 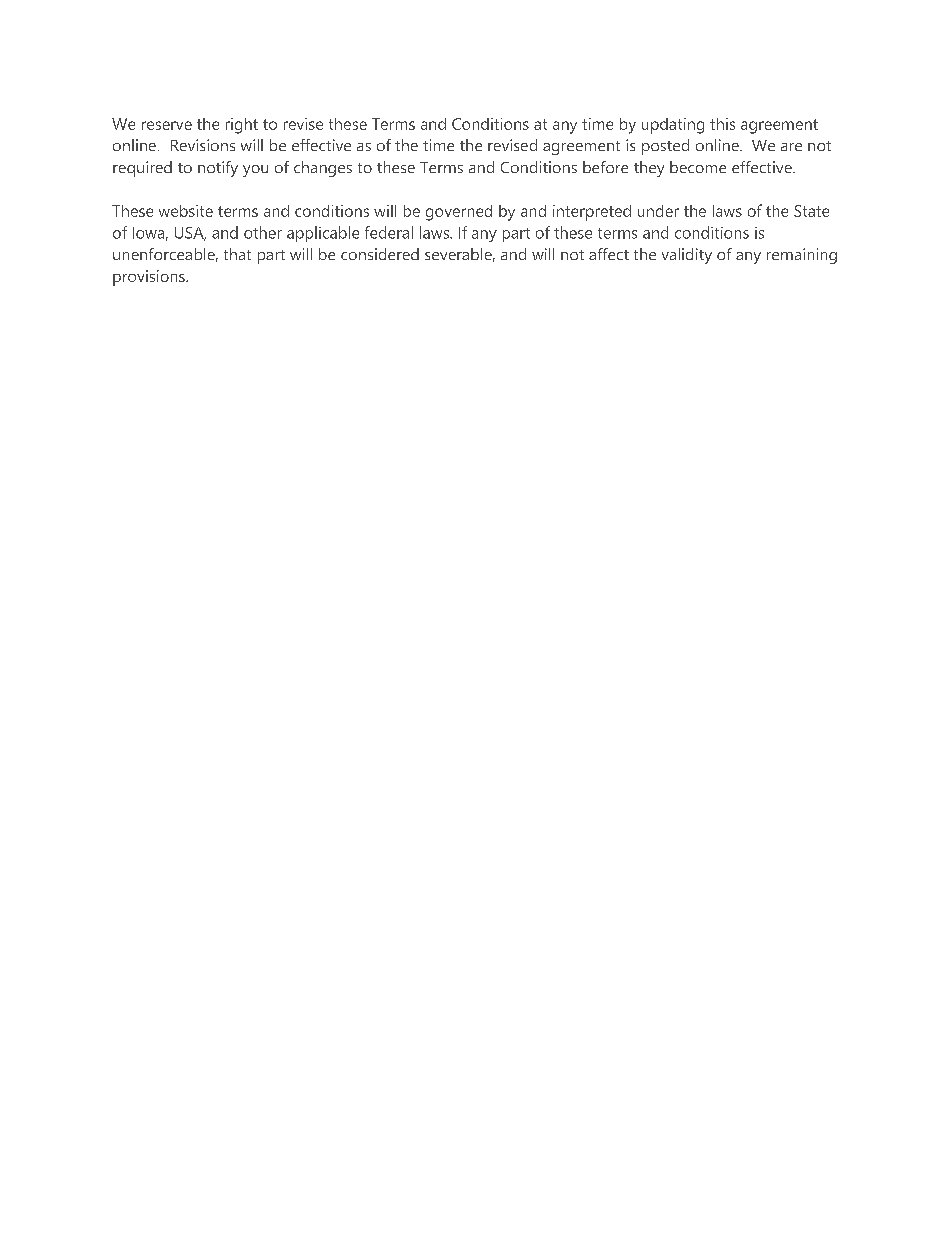 I want to click on website, so click(x=186, y=211).
